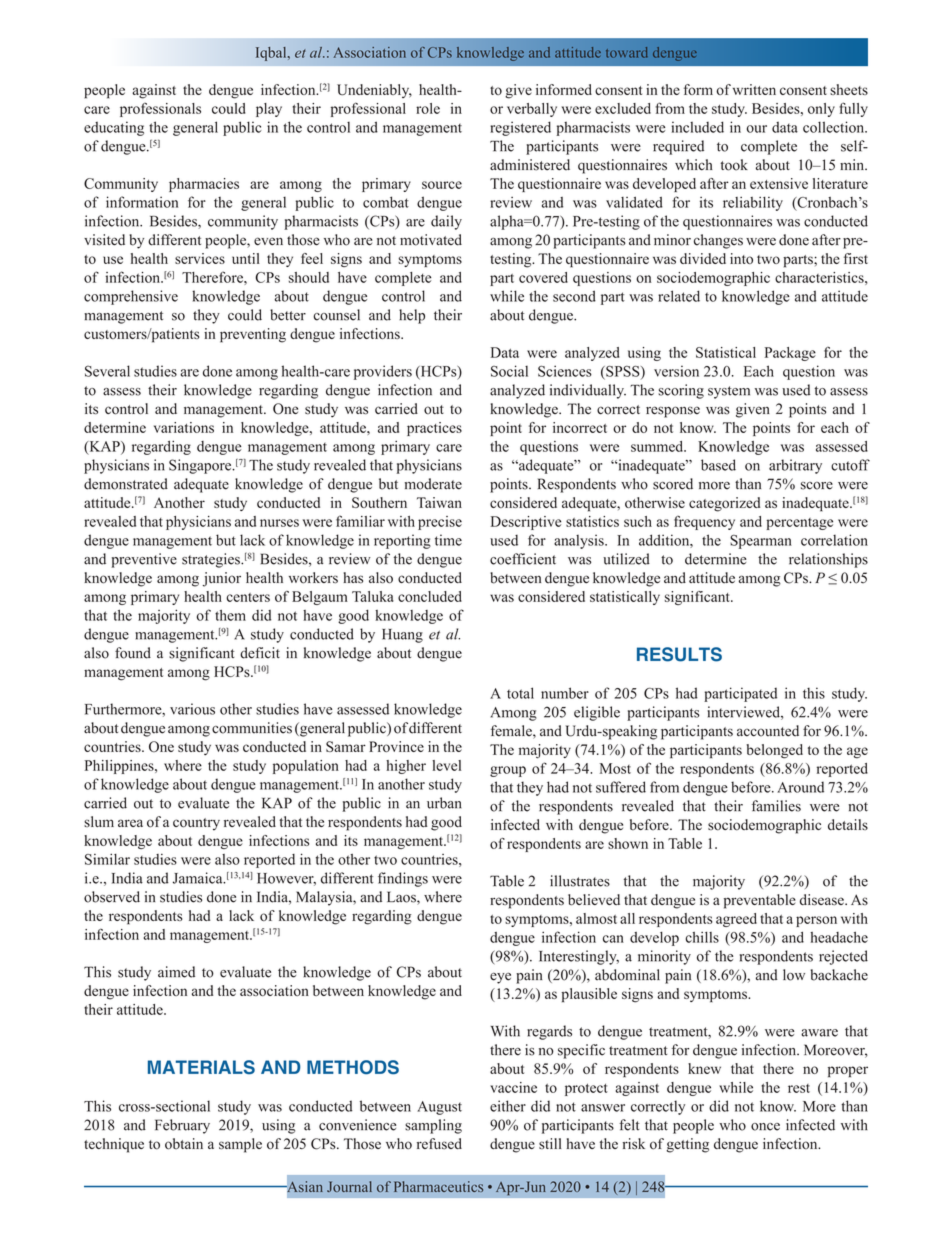 Image resolution: width=952 pixels, height=1233 pixels. Describe the element at coordinates (107, 371) in the document. I see `Several` at that location.
